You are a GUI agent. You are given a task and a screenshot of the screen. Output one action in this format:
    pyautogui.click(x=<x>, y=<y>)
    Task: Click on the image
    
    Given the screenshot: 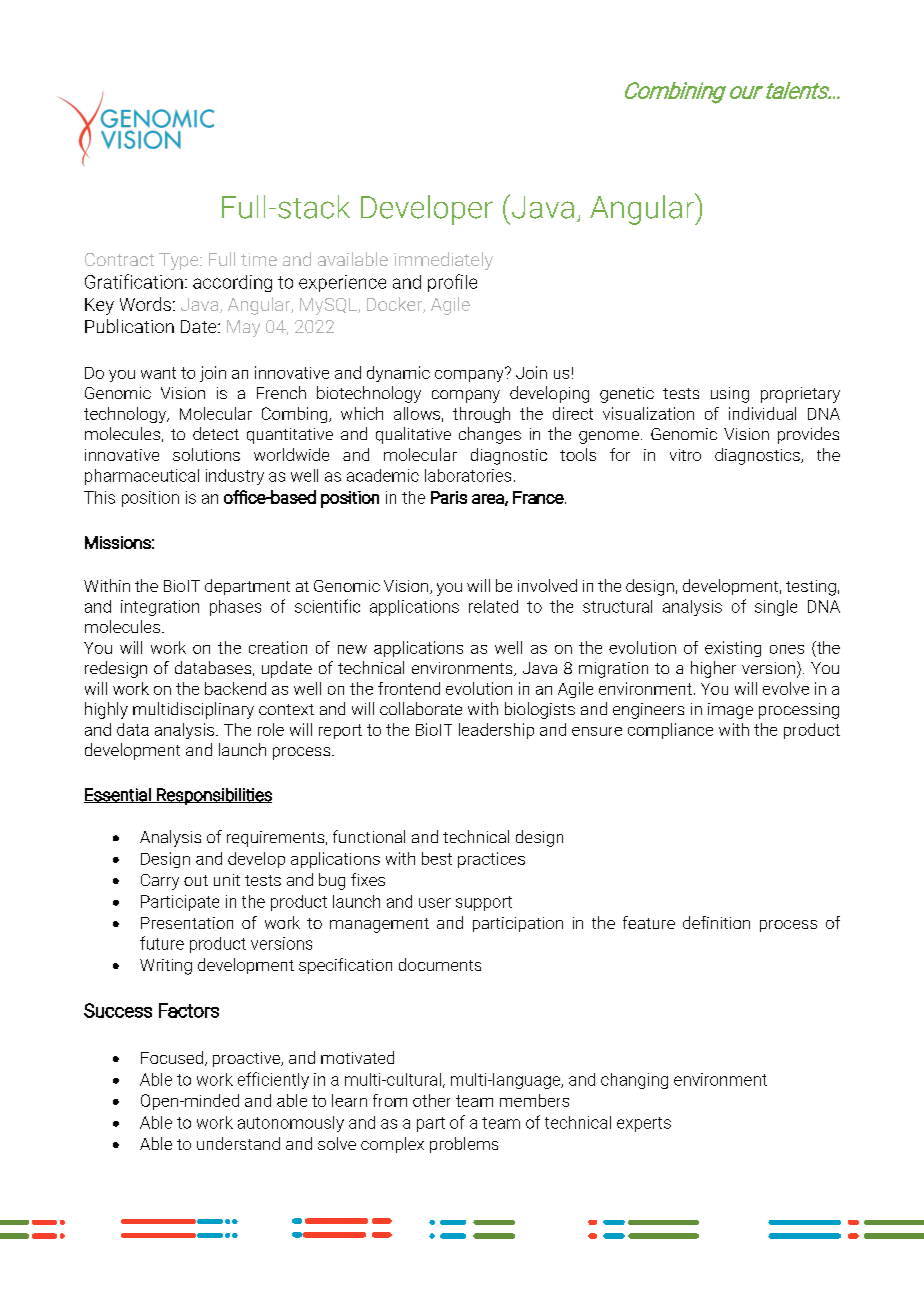 What is the action you would take?
    pyautogui.click(x=730, y=711)
